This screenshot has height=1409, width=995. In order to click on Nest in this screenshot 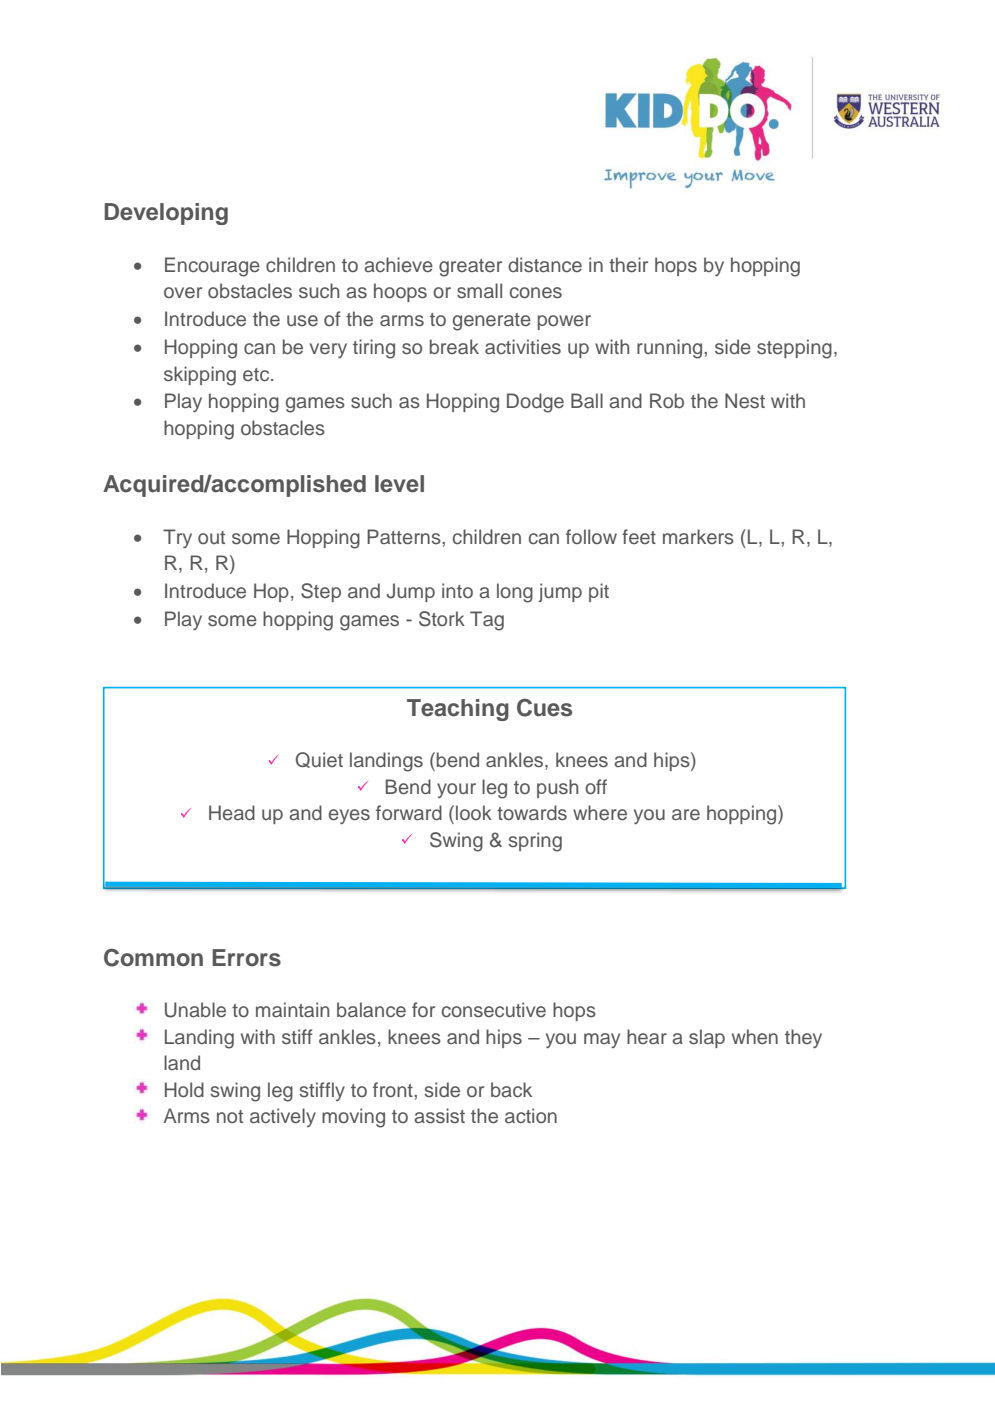, I will do `click(745, 401)`.
